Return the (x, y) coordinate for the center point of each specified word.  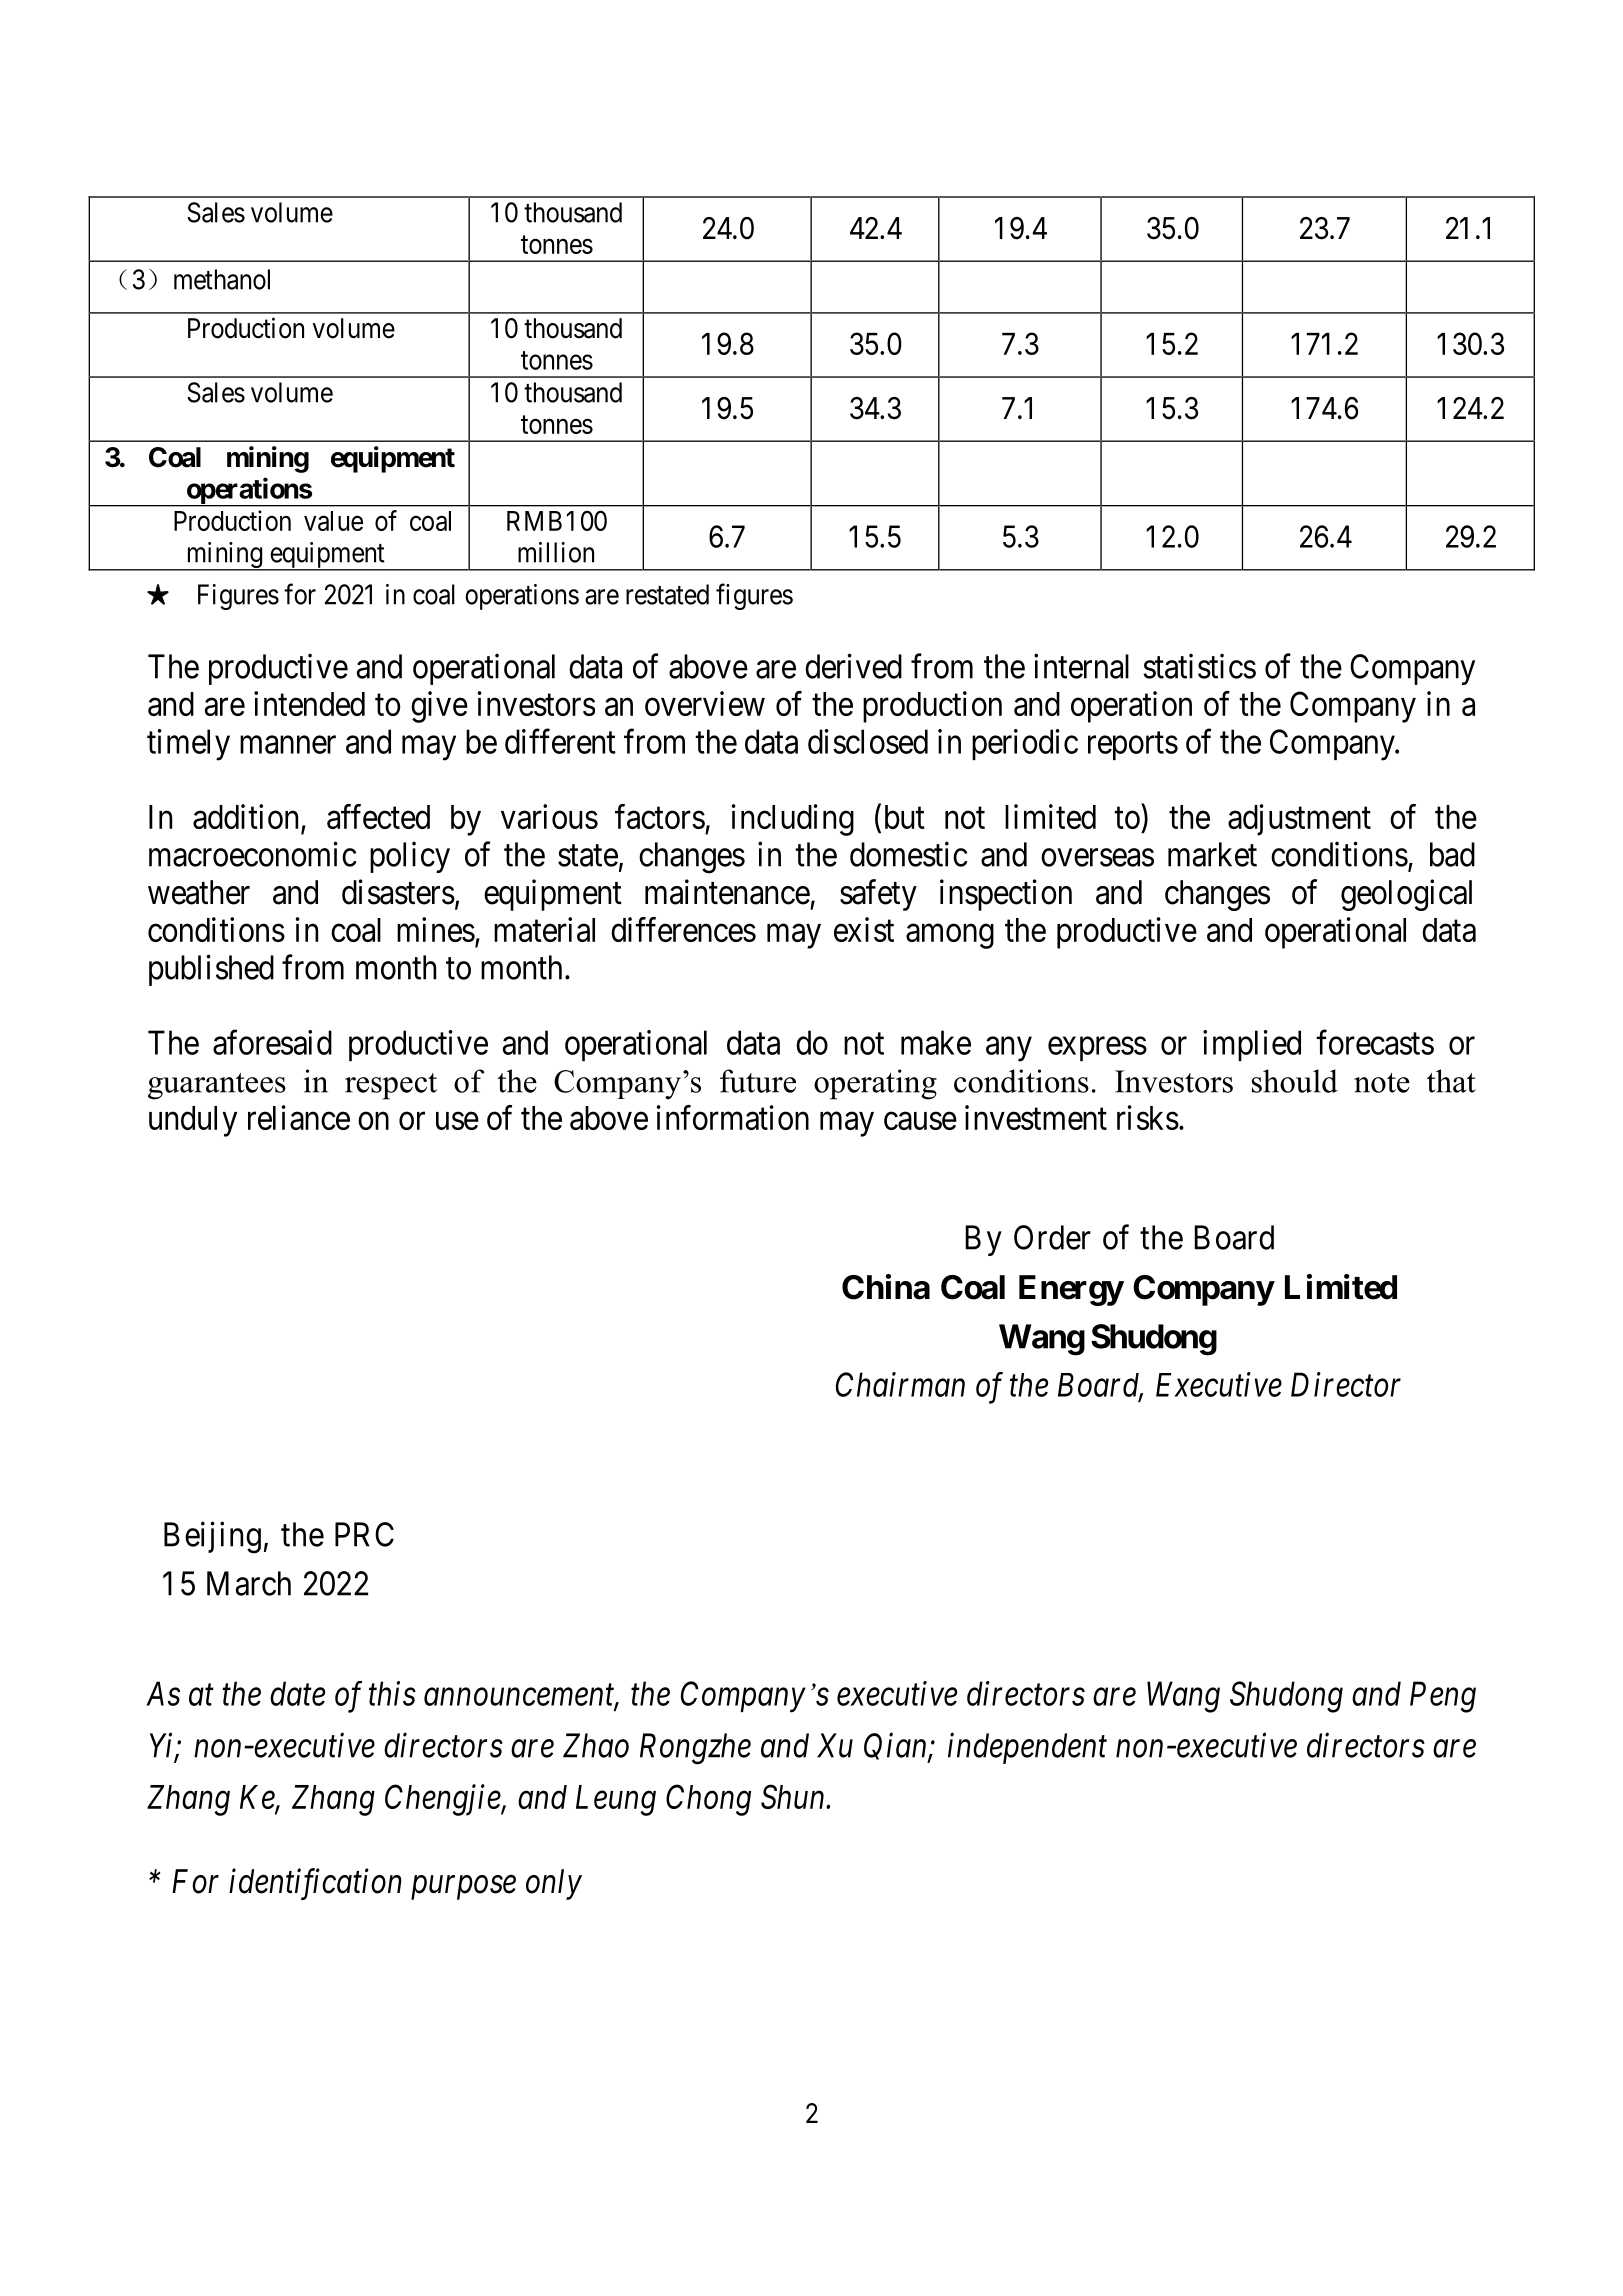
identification (315, 1884)
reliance (299, 1117)
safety (878, 895)
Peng (1443, 1697)
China (886, 1287)
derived (853, 666)
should (1295, 1081)
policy (410, 857)
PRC (364, 1534)
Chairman (900, 1384)
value (333, 521)
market (1212, 854)
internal (1081, 666)
